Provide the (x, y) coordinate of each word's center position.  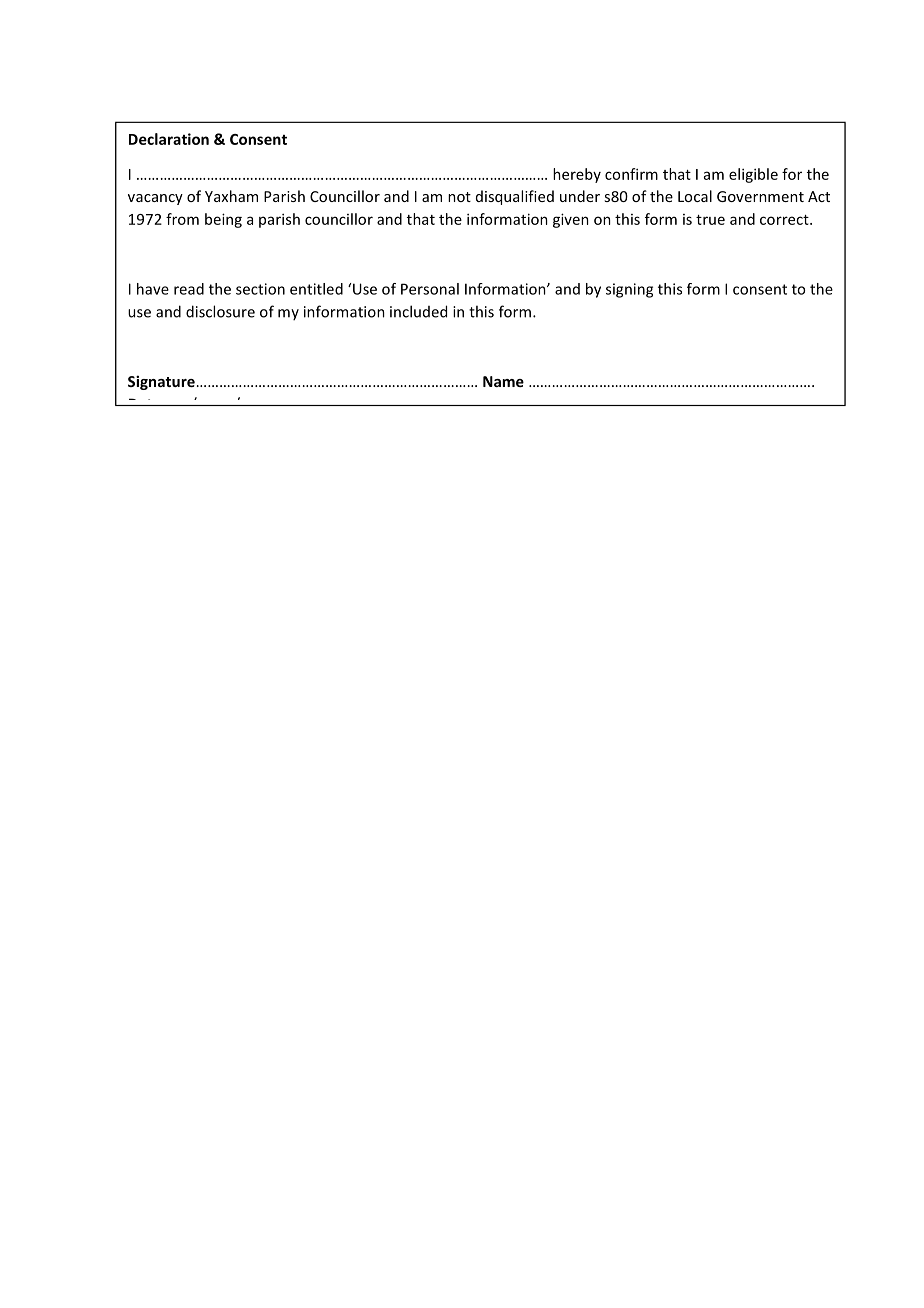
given (571, 220)
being (223, 220)
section (260, 289)
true (710, 220)
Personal (430, 289)
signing (629, 290)
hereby (577, 175)
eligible (753, 175)
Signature (161, 382)
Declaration (169, 139)
